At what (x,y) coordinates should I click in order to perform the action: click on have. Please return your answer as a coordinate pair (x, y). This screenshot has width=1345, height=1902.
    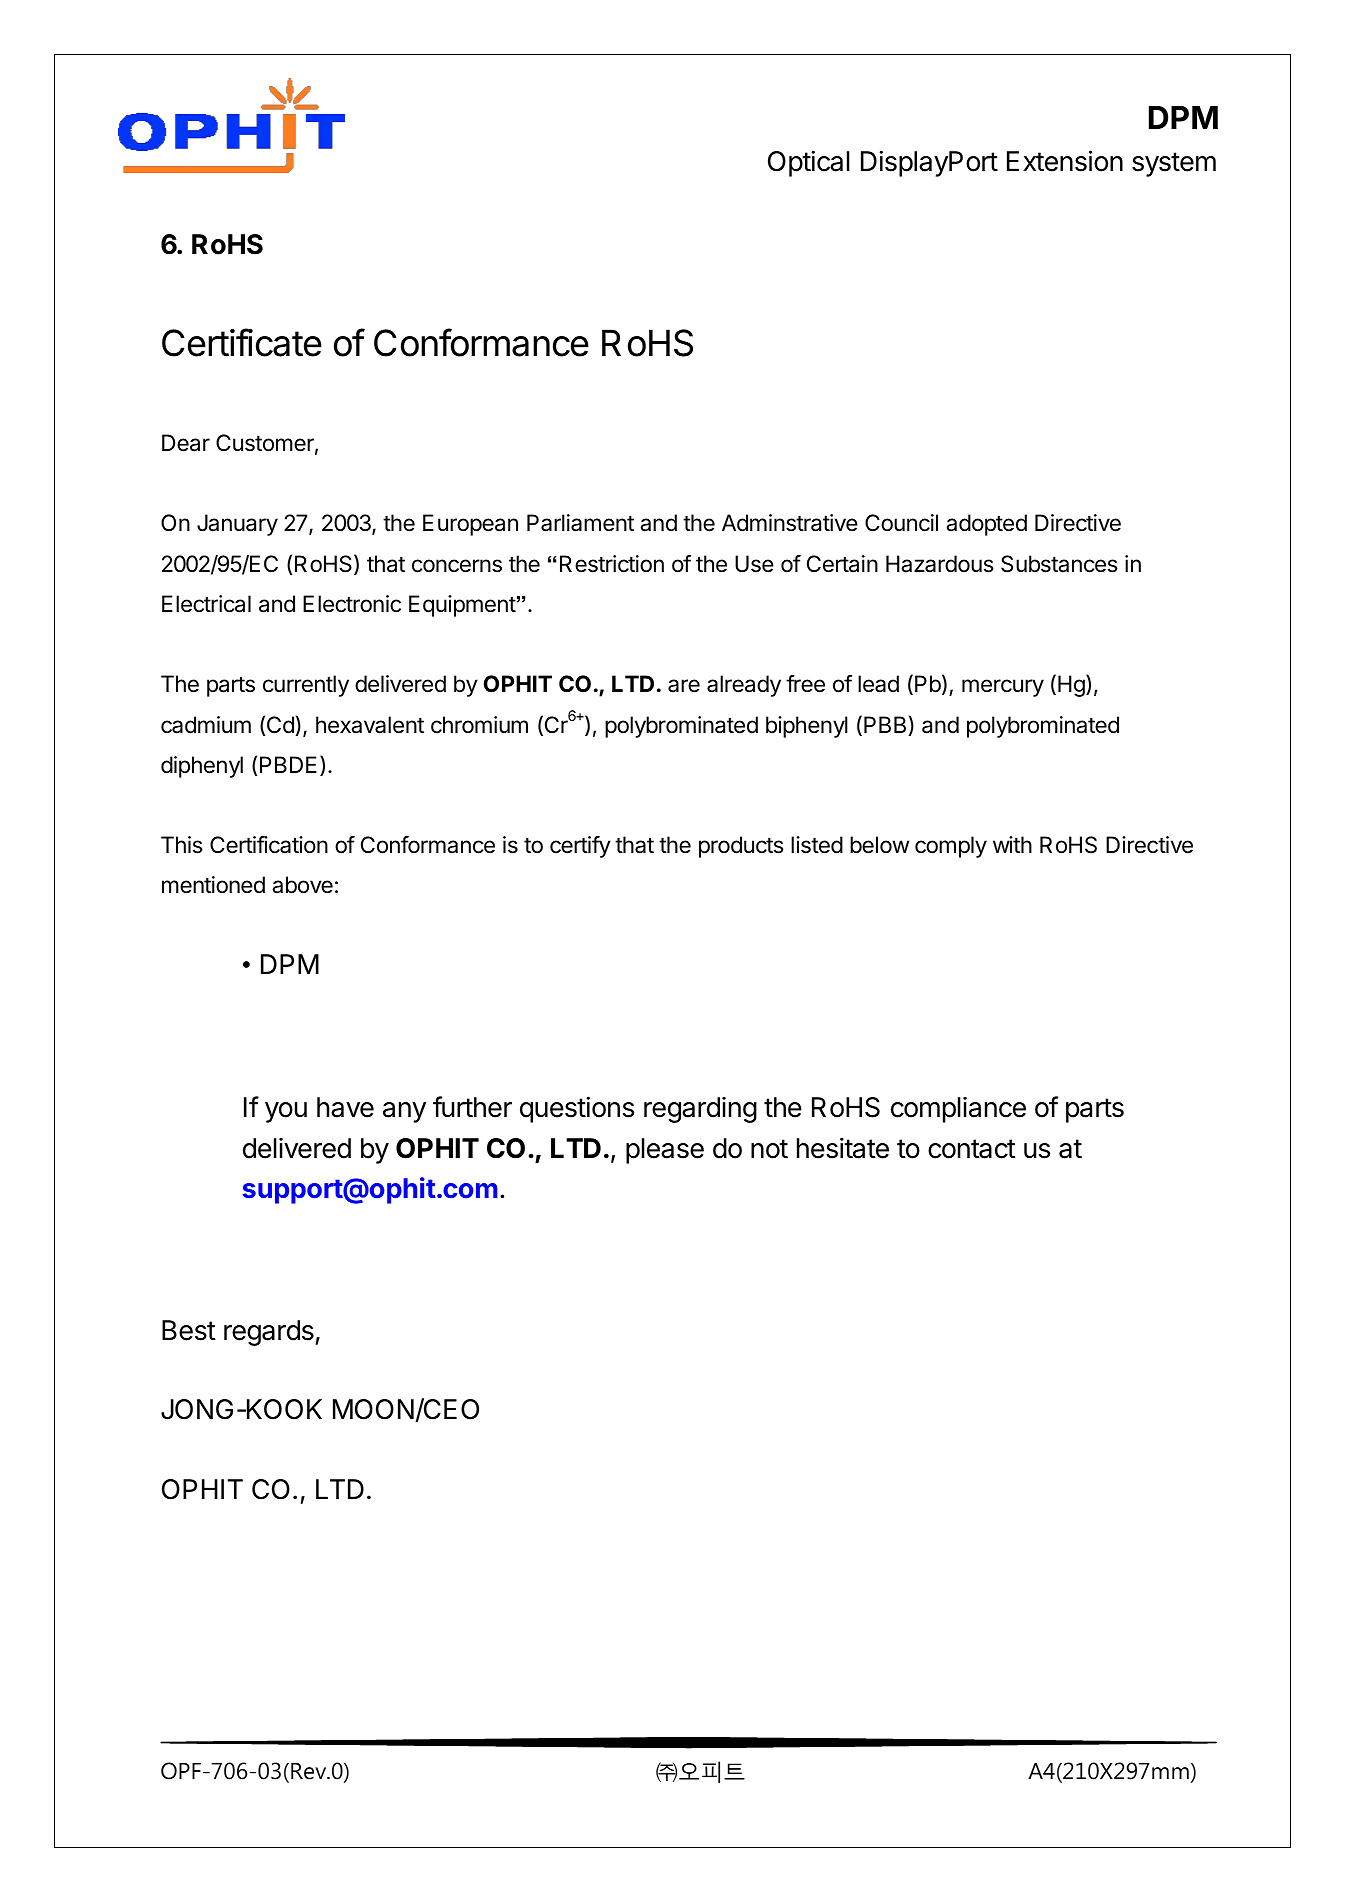
    Looking at the image, I should click on (345, 1107).
